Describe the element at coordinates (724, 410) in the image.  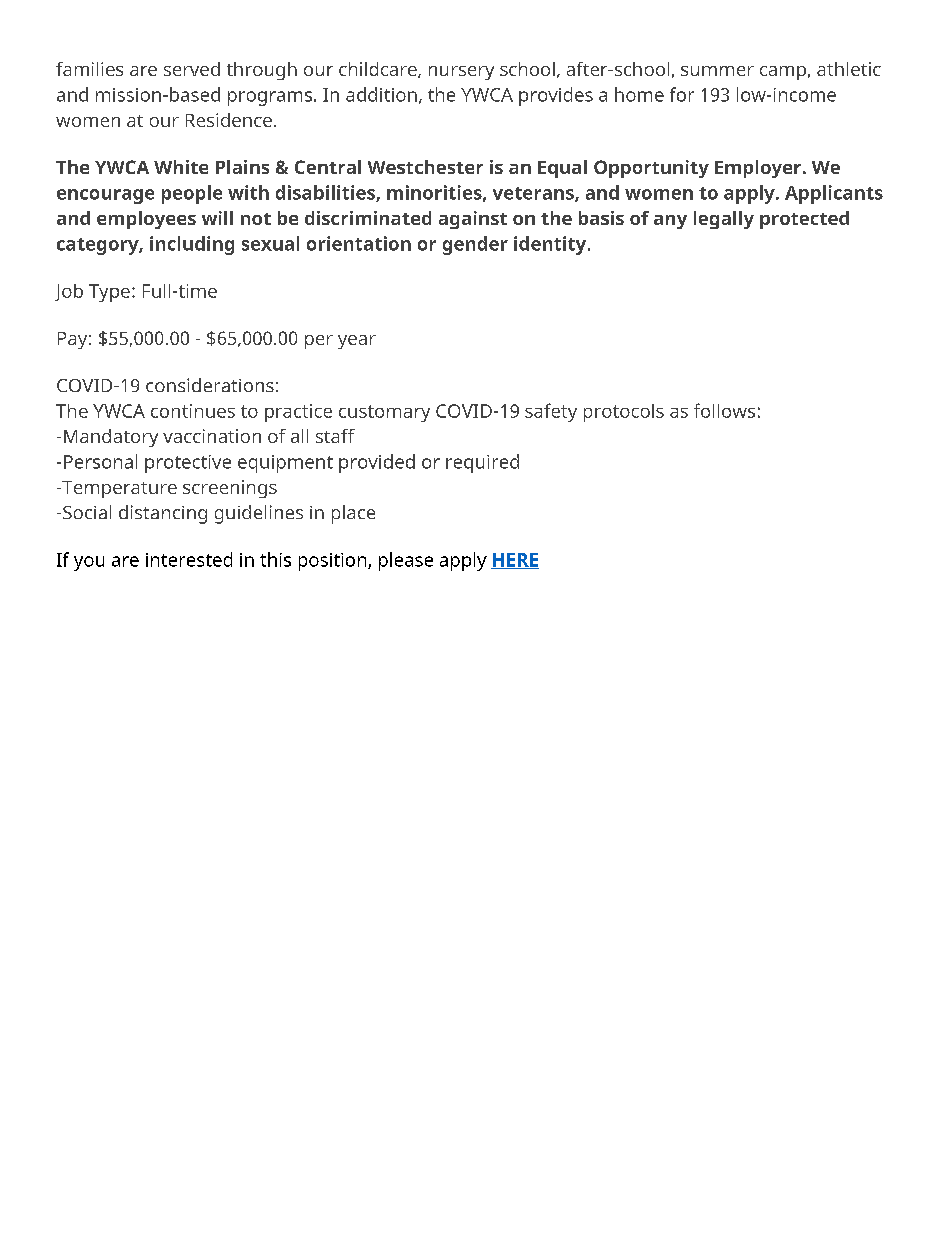
I see `follows` at that location.
